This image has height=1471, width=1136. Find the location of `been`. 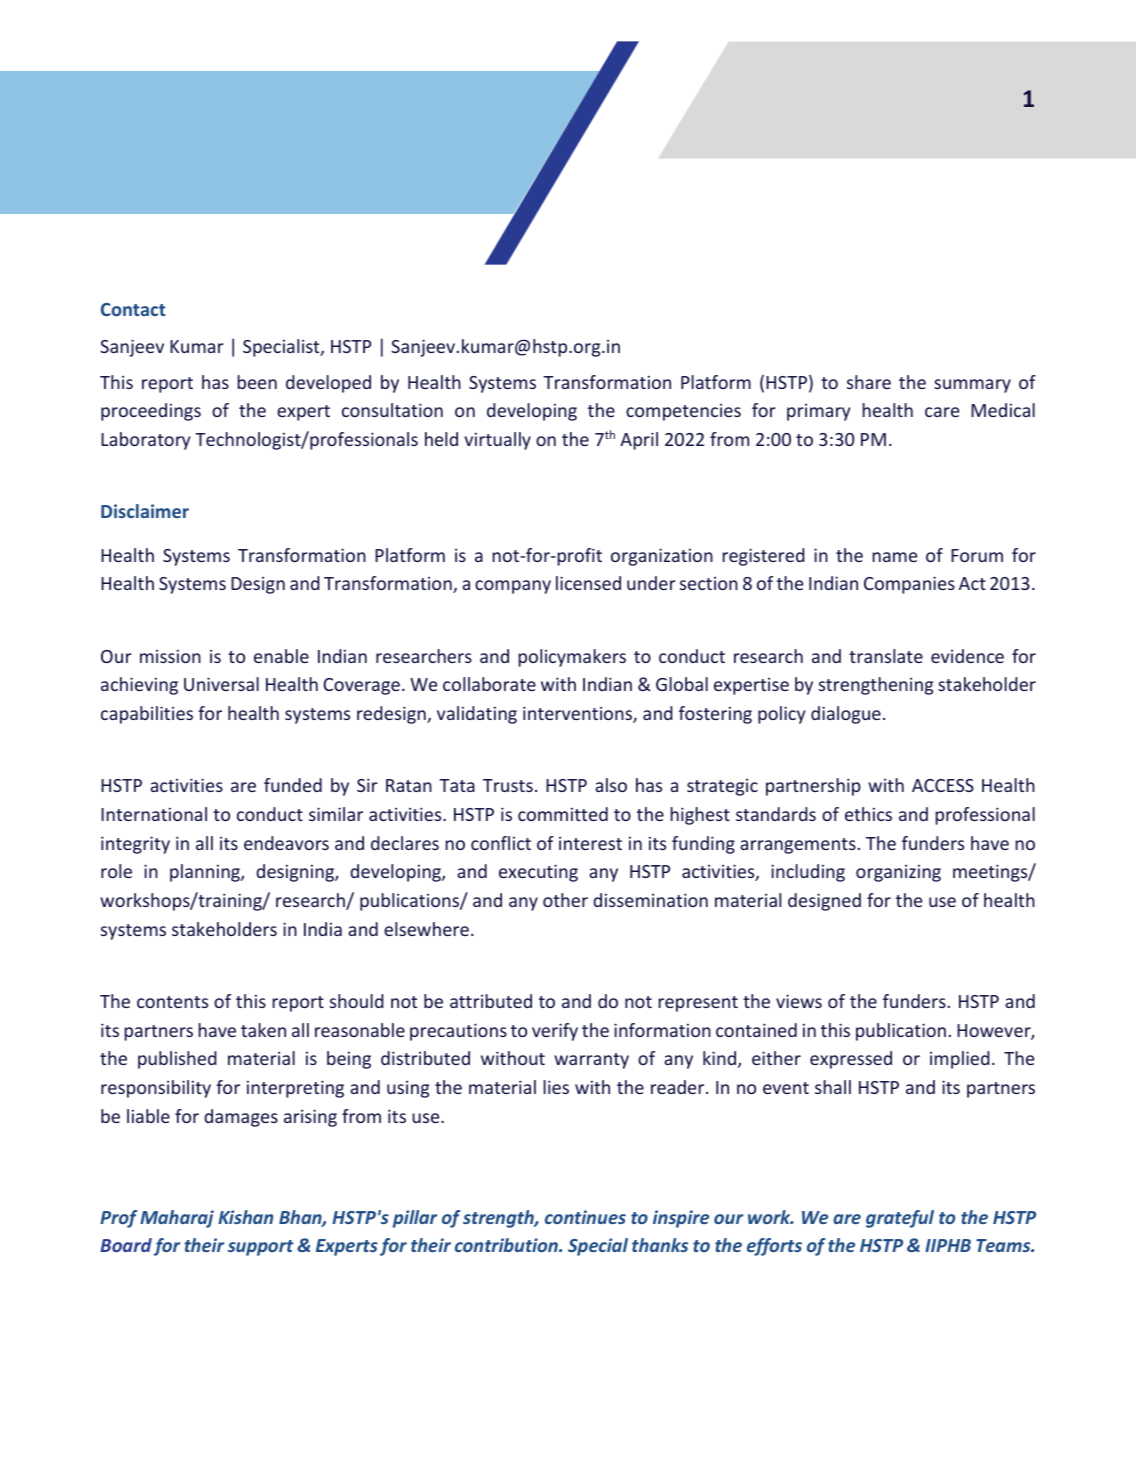

been is located at coordinates (257, 382).
